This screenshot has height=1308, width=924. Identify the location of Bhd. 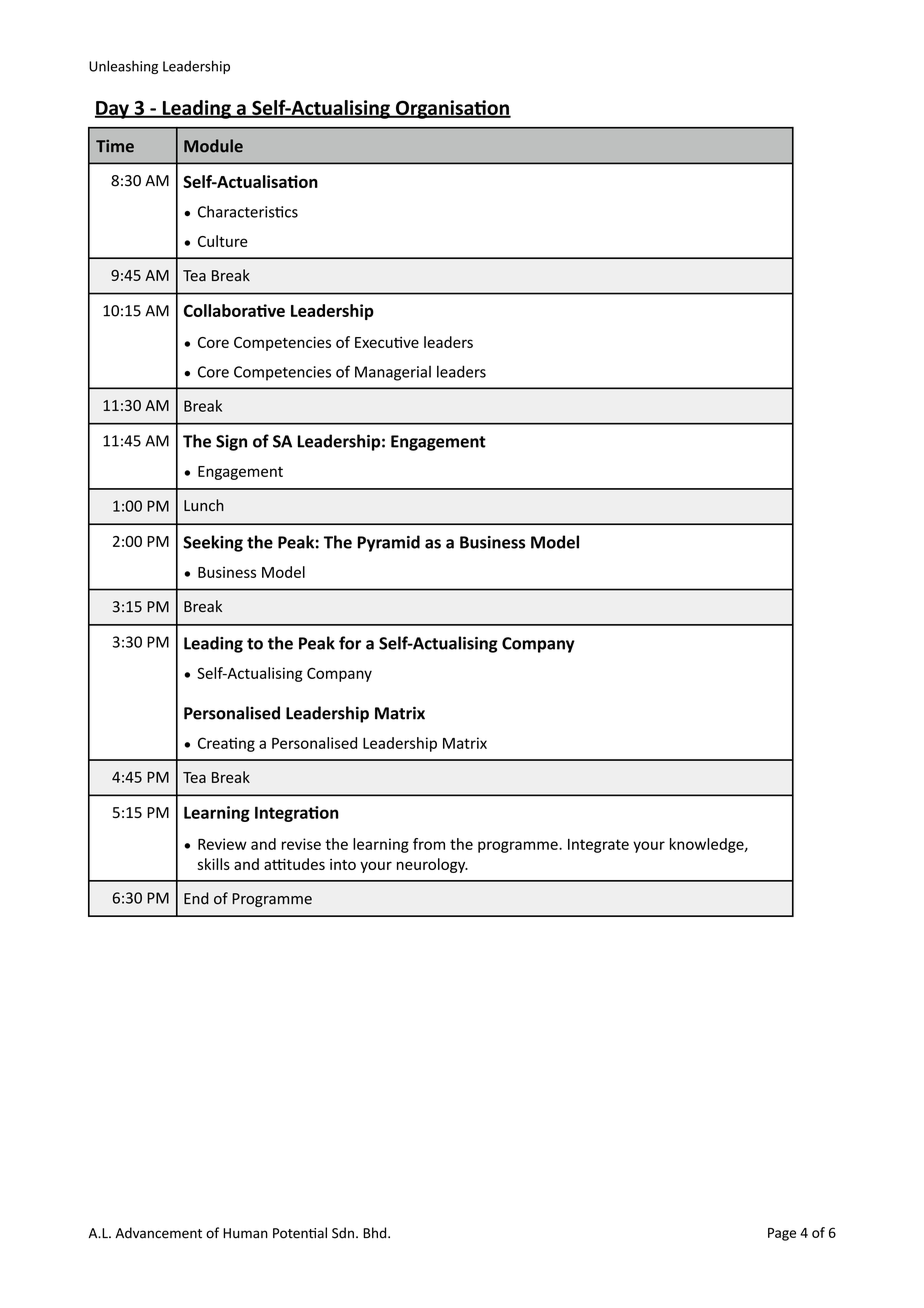
(376, 1233).
